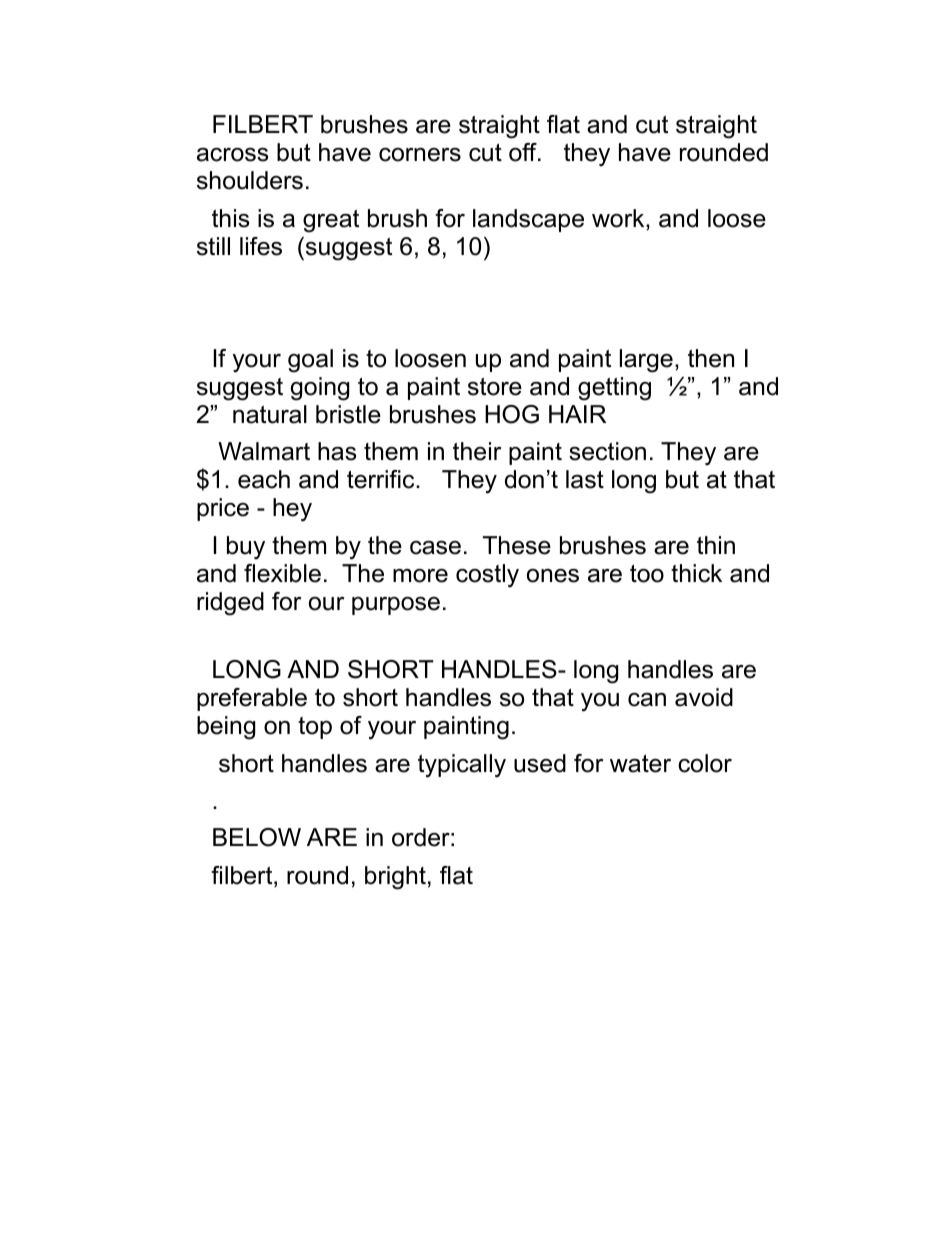 Image resolution: width=952 pixels, height=1233 pixels. I want to click on case, so click(435, 548).
